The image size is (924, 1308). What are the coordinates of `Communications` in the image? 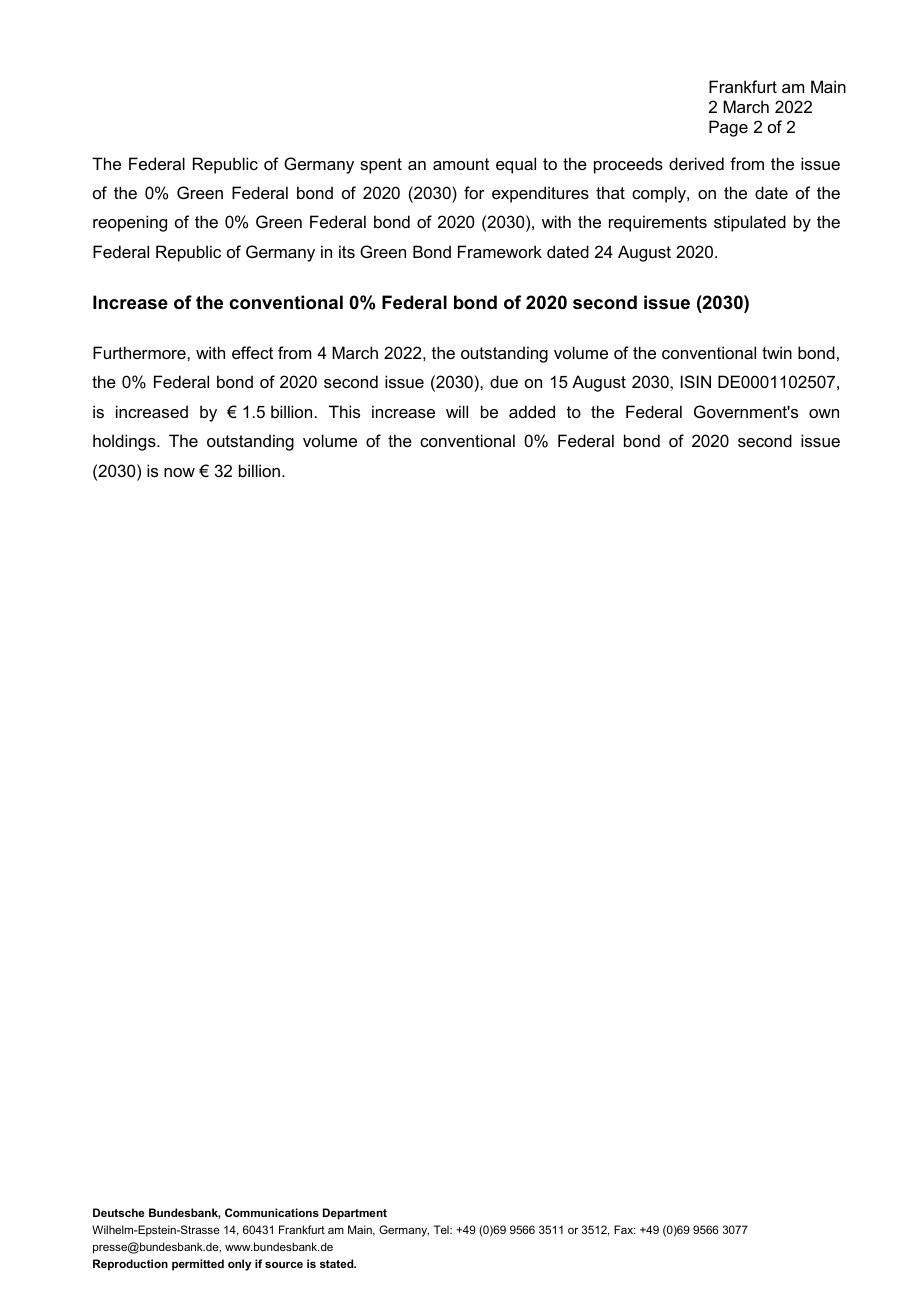 It's located at (272, 1212).
